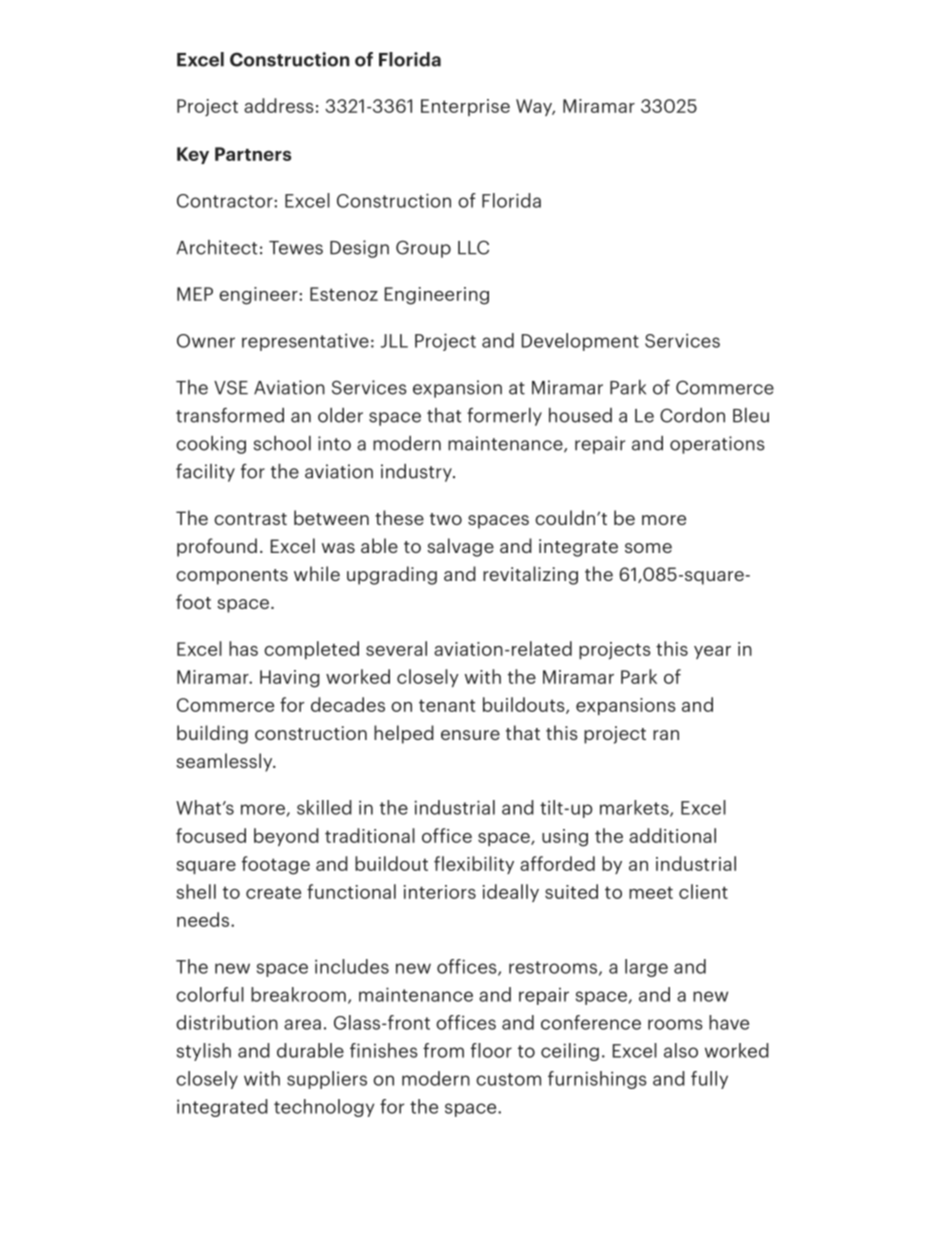 This image has height=1233, width=952. What do you see at coordinates (282, 443) in the image?
I see `school` at bounding box center [282, 443].
